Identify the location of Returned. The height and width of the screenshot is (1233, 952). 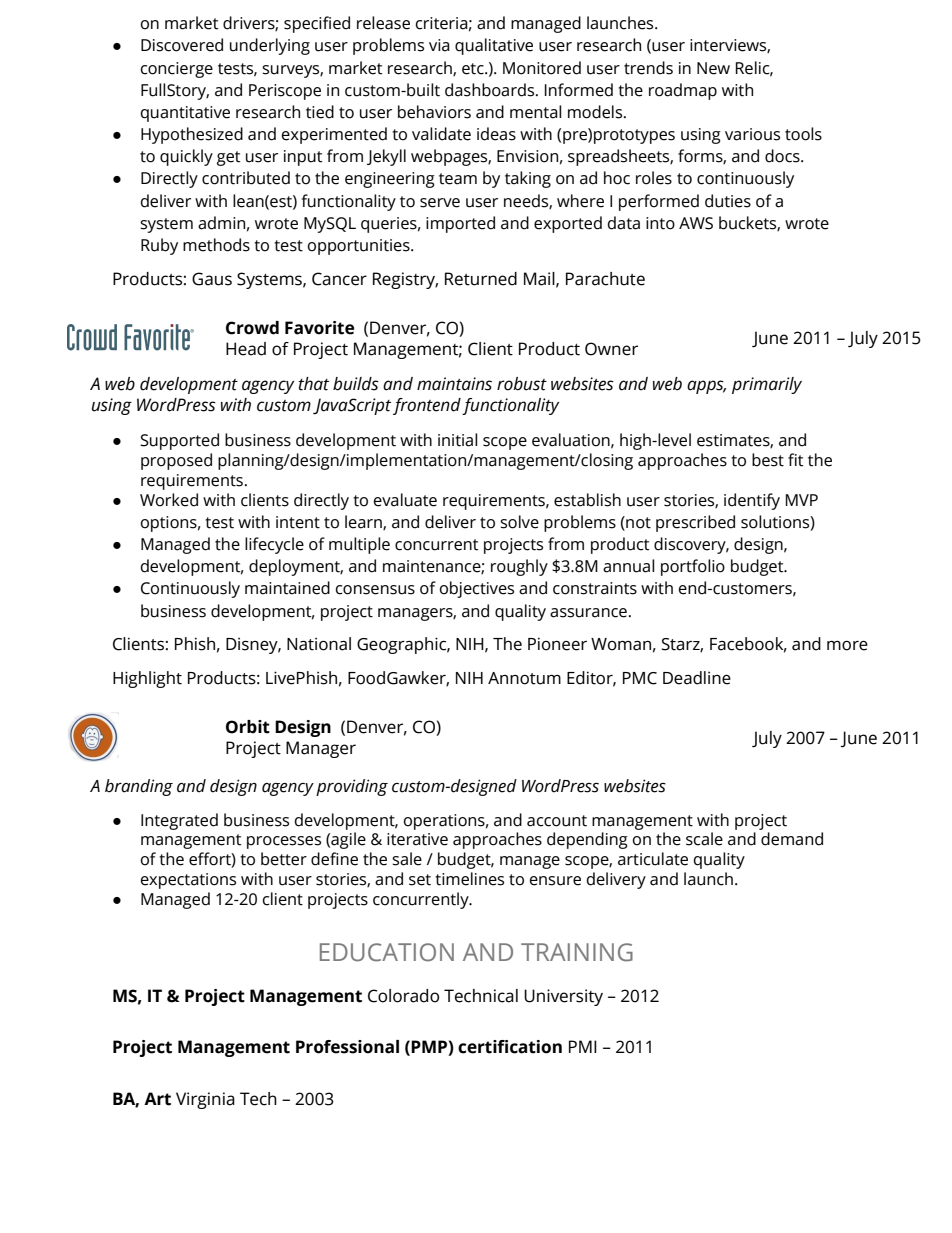
(481, 279).
